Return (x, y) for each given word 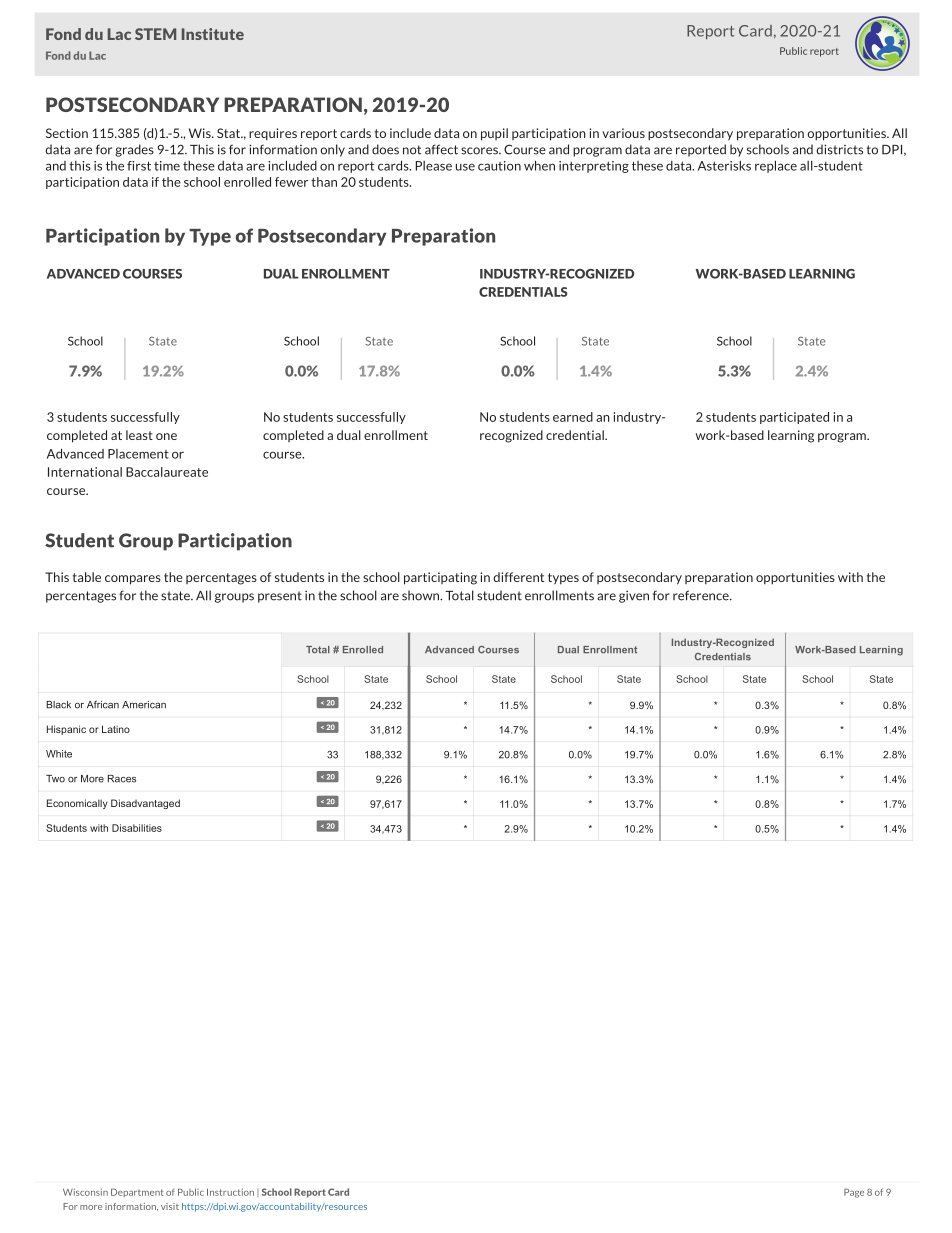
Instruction (230, 1192)
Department (137, 1192)
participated (794, 418)
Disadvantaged (145, 804)
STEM (155, 34)
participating (440, 578)
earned (573, 417)
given (634, 596)
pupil (494, 134)
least (139, 435)
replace (776, 167)
